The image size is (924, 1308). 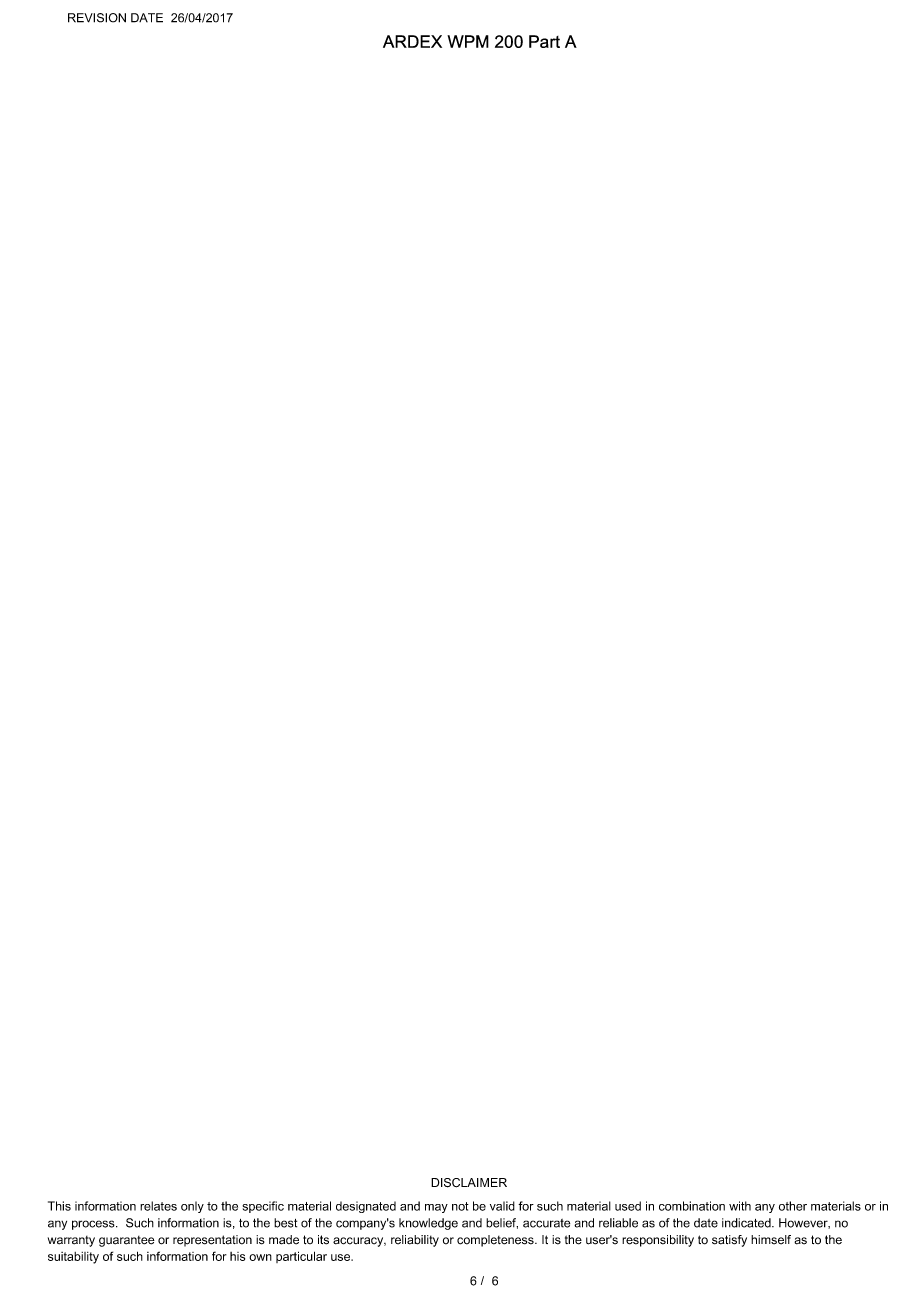 What do you see at coordinates (740, 1206) in the screenshot?
I see `with` at bounding box center [740, 1206].
